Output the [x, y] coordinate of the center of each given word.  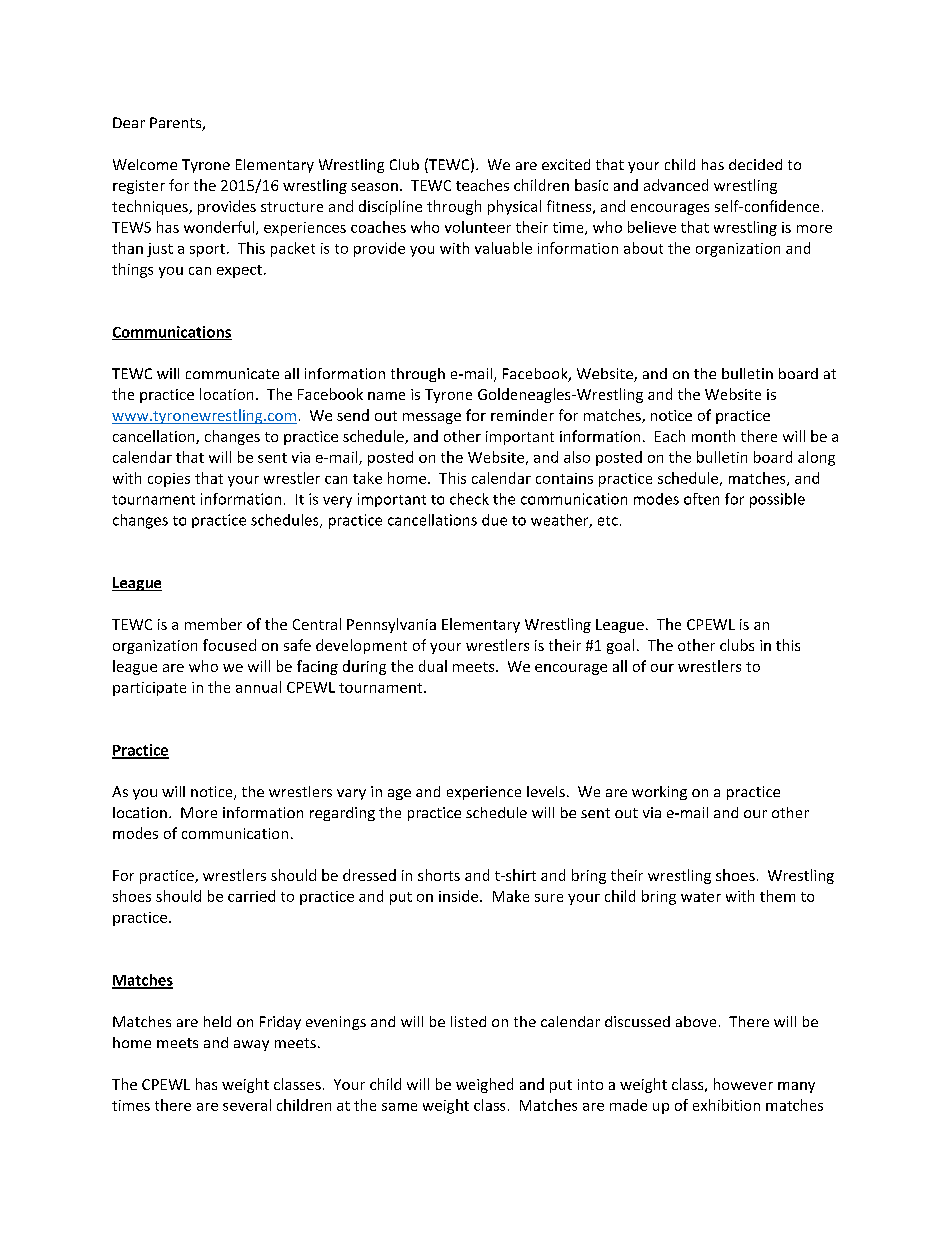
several [247, 1105]
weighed [484, 1085]
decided [755, 164]
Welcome [145, 164]
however [743, 1084]
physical [514, 207]
